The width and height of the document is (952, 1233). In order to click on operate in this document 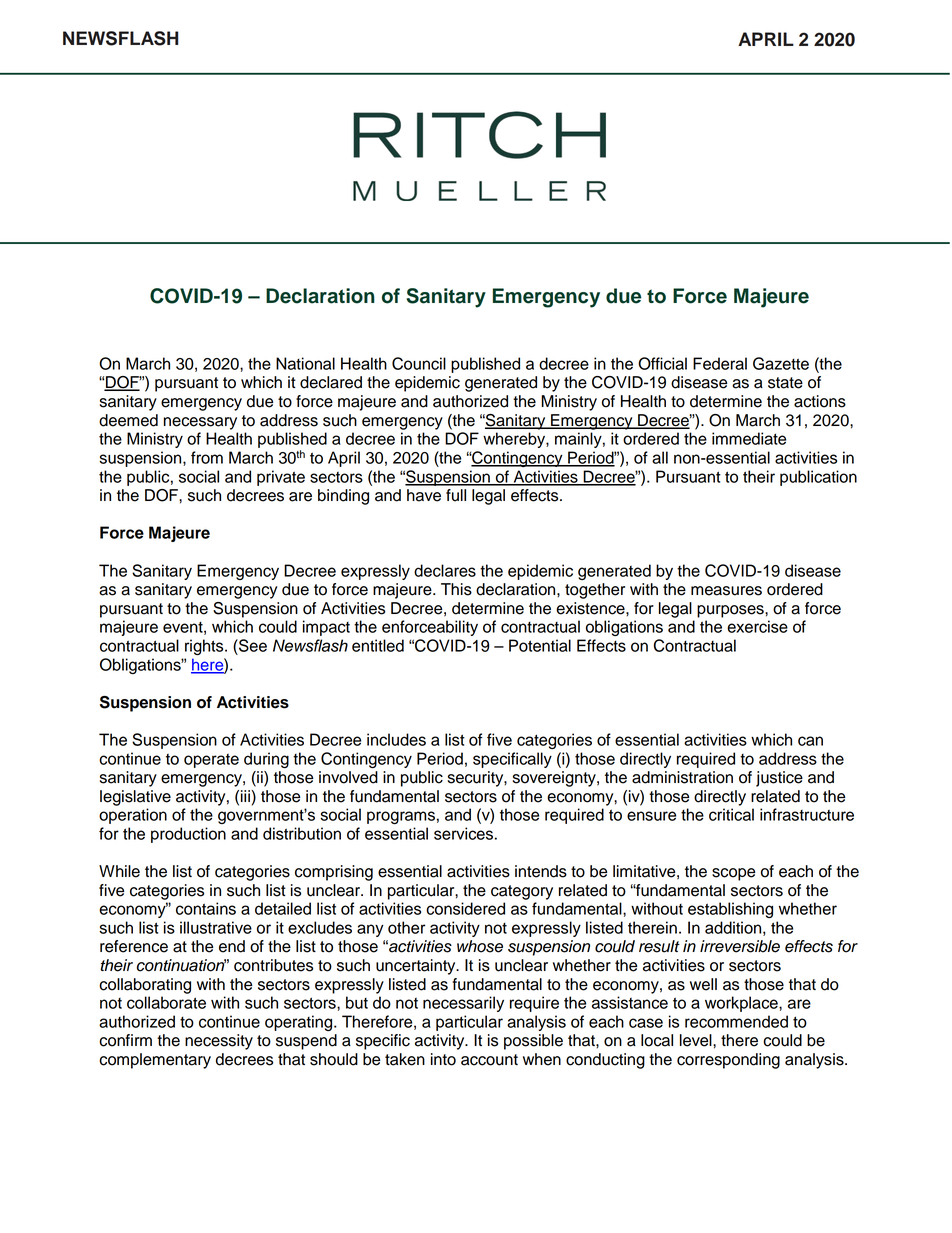, I will do `click(211, 761)`.
